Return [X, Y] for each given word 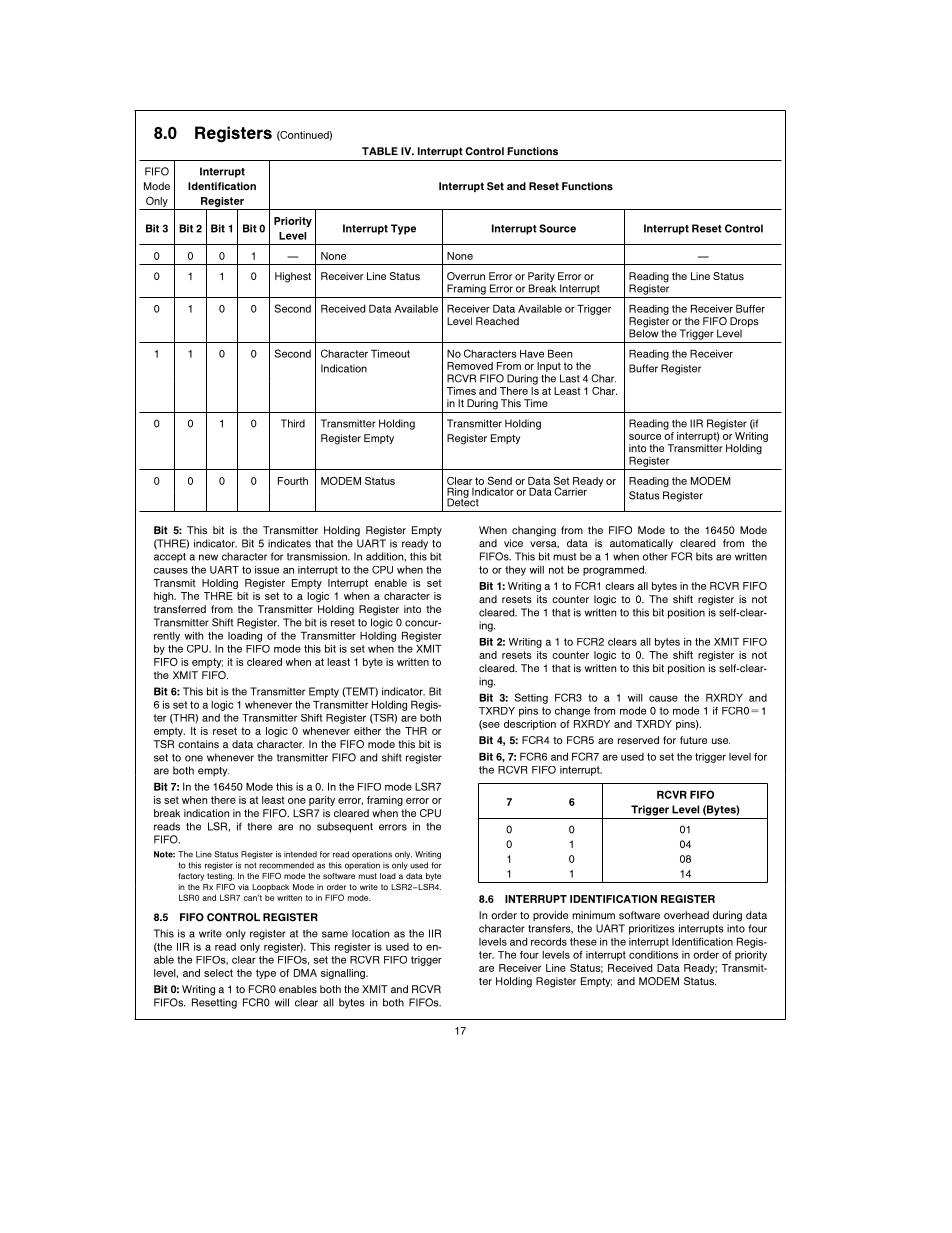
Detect [463, 501]
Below [644, 332]
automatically [641, 544]
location [370, 933]
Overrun [466, 276]
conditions [653, 955]
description [530, 725]
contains [198, 744]
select [218, 973]
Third [293, 423]
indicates [289, 543]
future [693, 740]
